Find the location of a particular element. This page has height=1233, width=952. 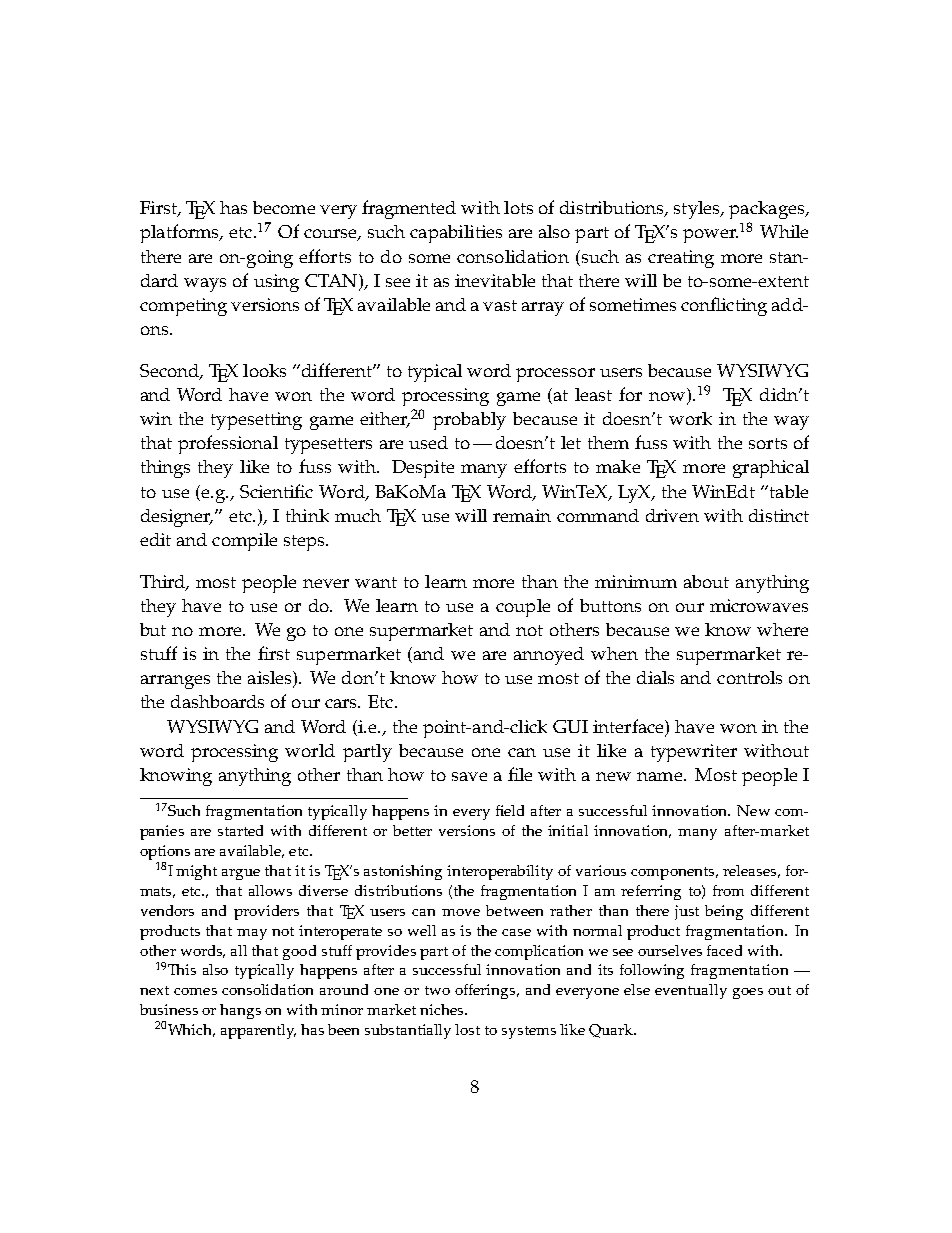

capabilities is located at coordinates (456, 234).
